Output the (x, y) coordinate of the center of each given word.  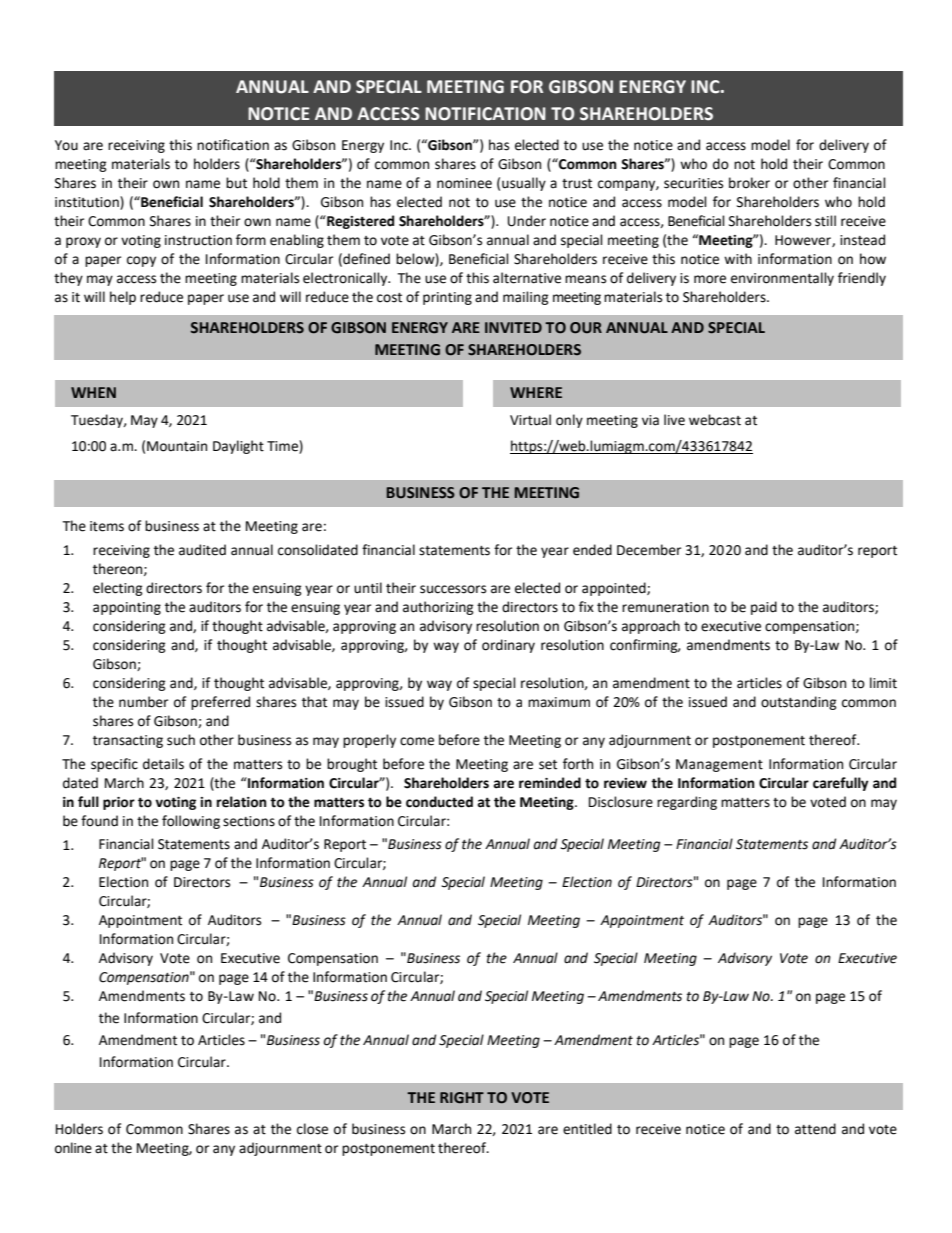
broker (749, 183)
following (191, 822)
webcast (715, 420)
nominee (464, 183)
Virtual (530, 420)
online (73, 1148)
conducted (439, 802)
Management (719, 765)
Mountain (177, 446)
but (236, 183)
